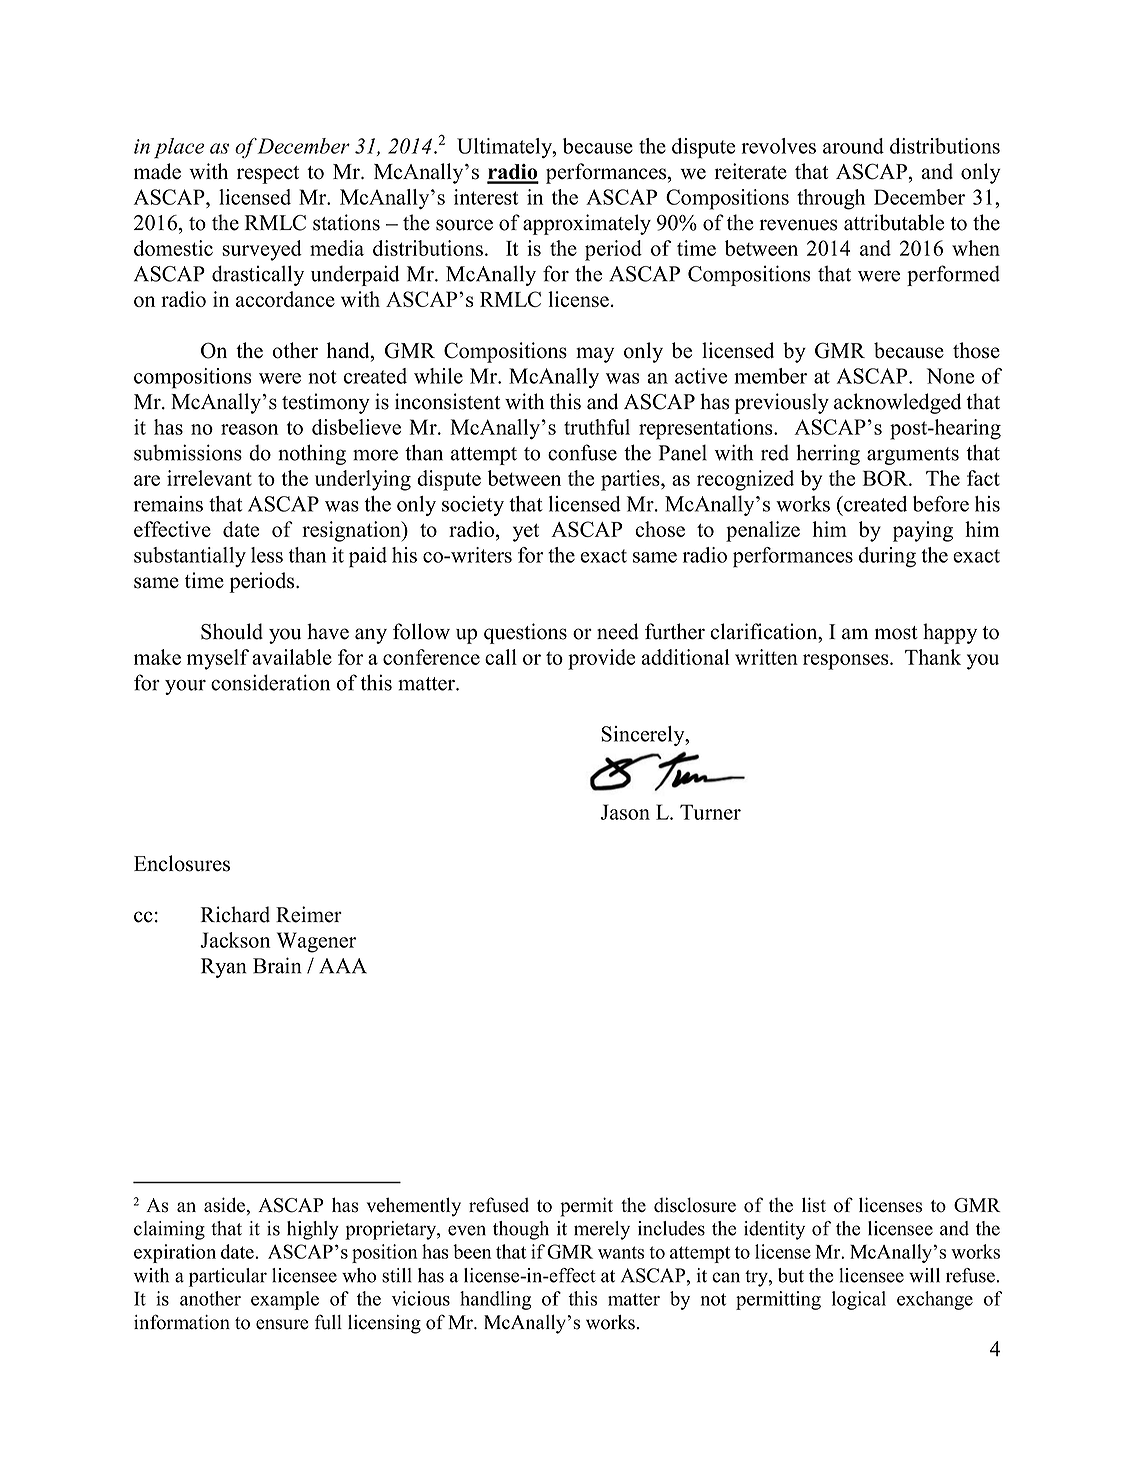 The height and width of the image is (1467, 1134). Describe the element at coordinates (897, 403) in the image. I see `acknowledged` at that location.
